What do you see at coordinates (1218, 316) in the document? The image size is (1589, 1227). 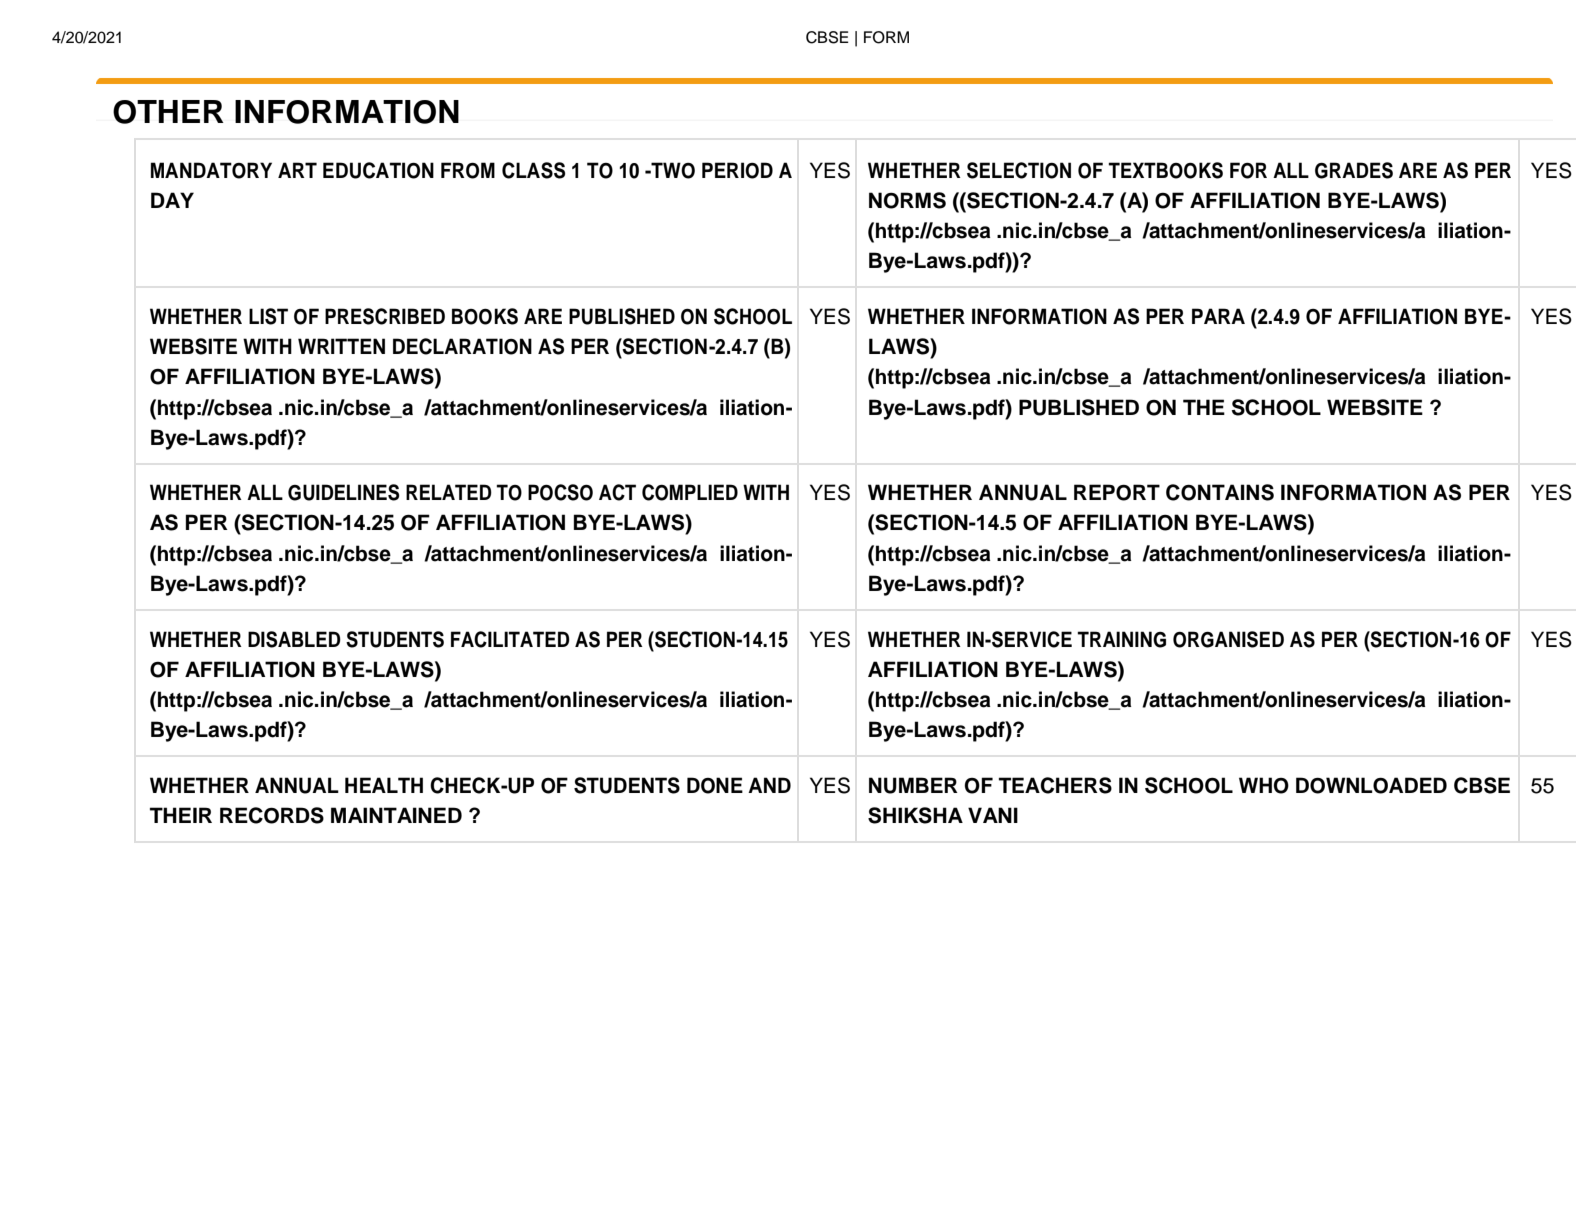 I see `PARA` at bounding box center [1218, 316].
